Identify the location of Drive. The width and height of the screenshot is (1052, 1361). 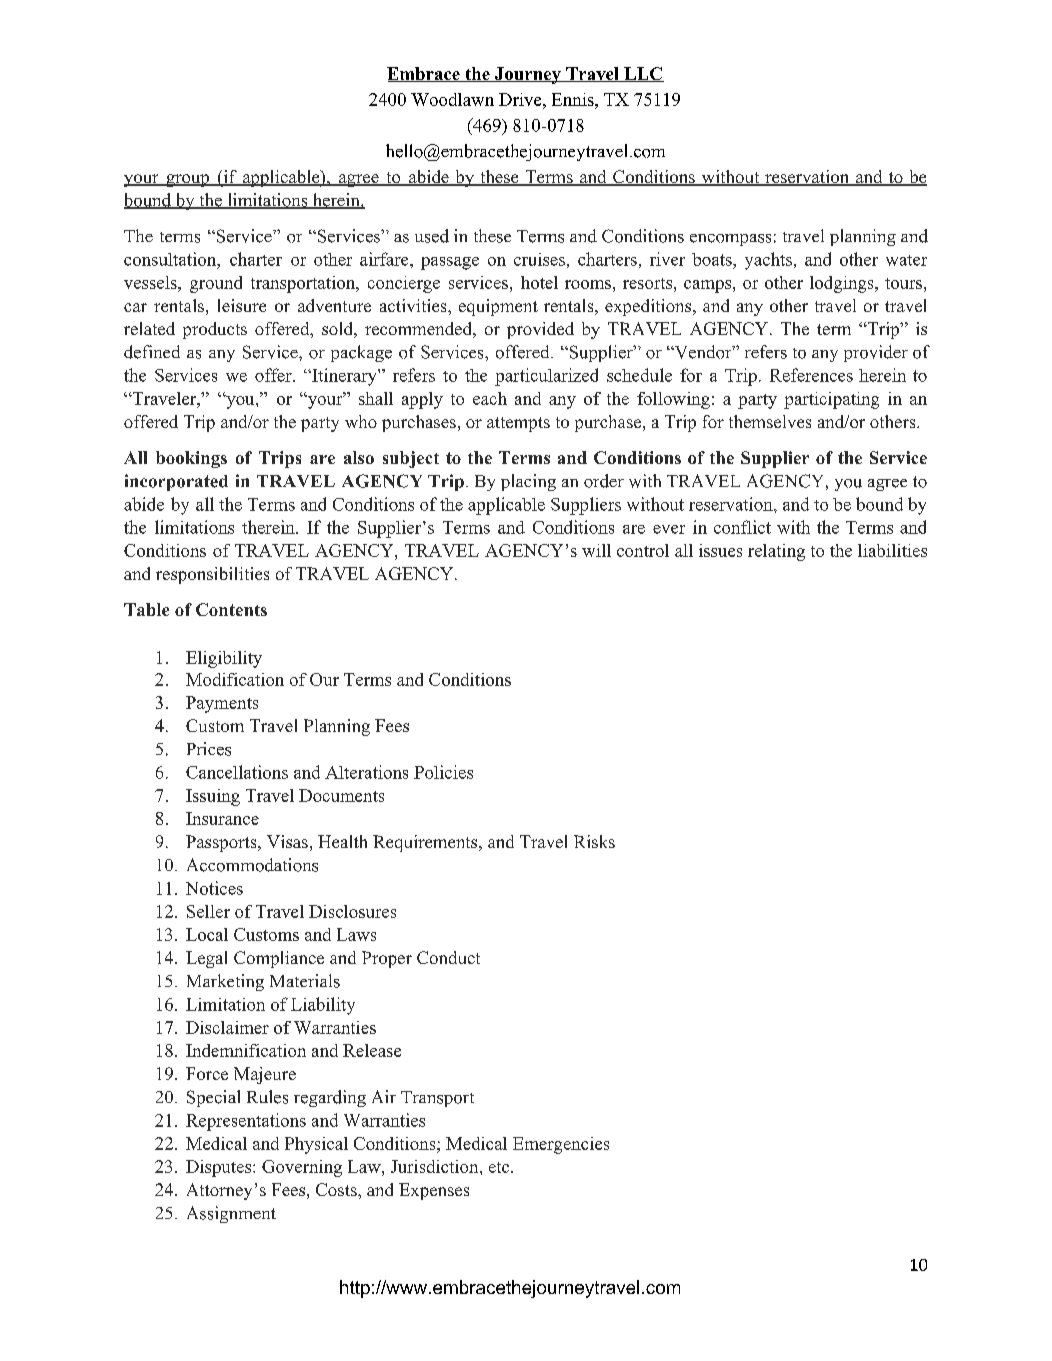
(521, 99).
